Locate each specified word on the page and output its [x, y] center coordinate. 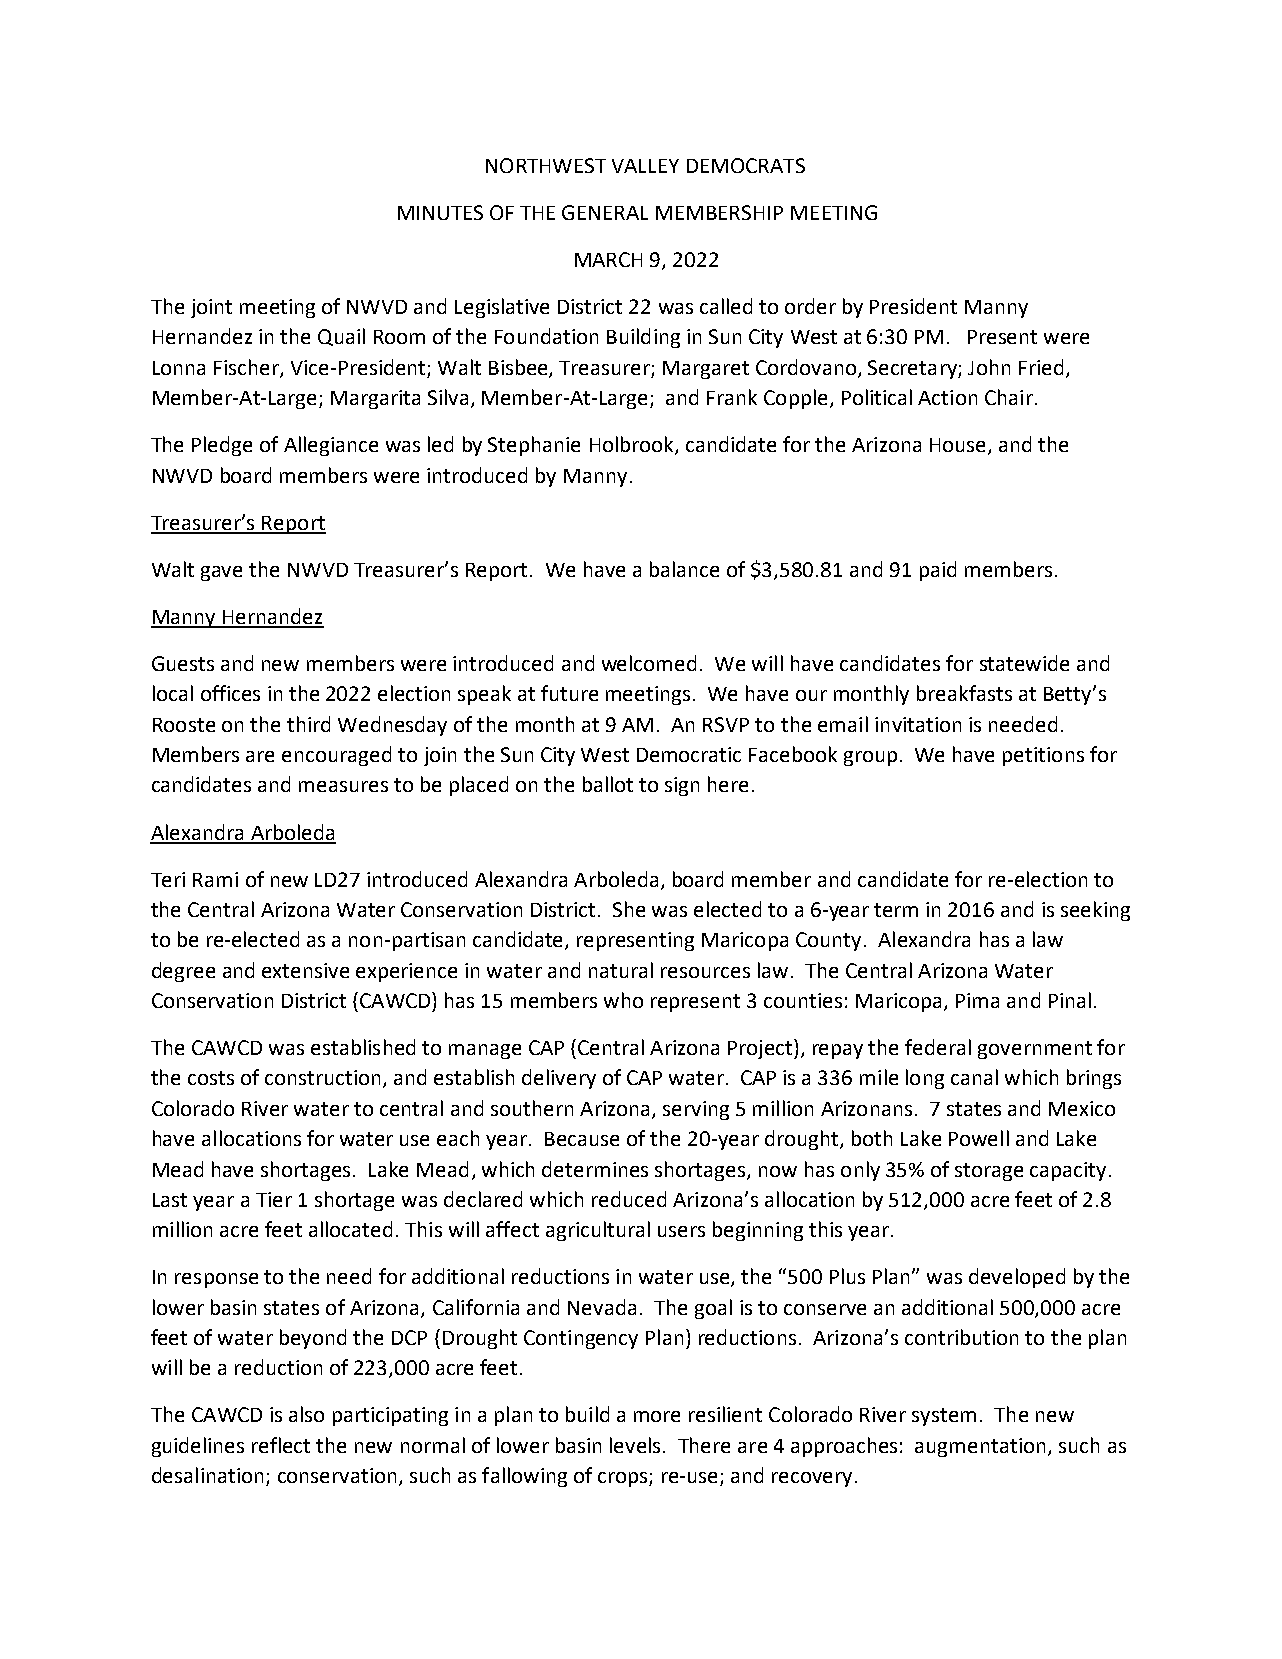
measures [343, 786]
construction [322, 1077]
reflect [281, 1445]
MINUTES [440, 212]
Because [582, 1139]
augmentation [980, 1447]
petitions [1043, 756]
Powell [979, 1138]
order [810, 306]
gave [221, 573]
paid [938, 571]
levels [635, 1445]
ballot [608, 784]
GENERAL [605, 212]
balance [684, 569]
